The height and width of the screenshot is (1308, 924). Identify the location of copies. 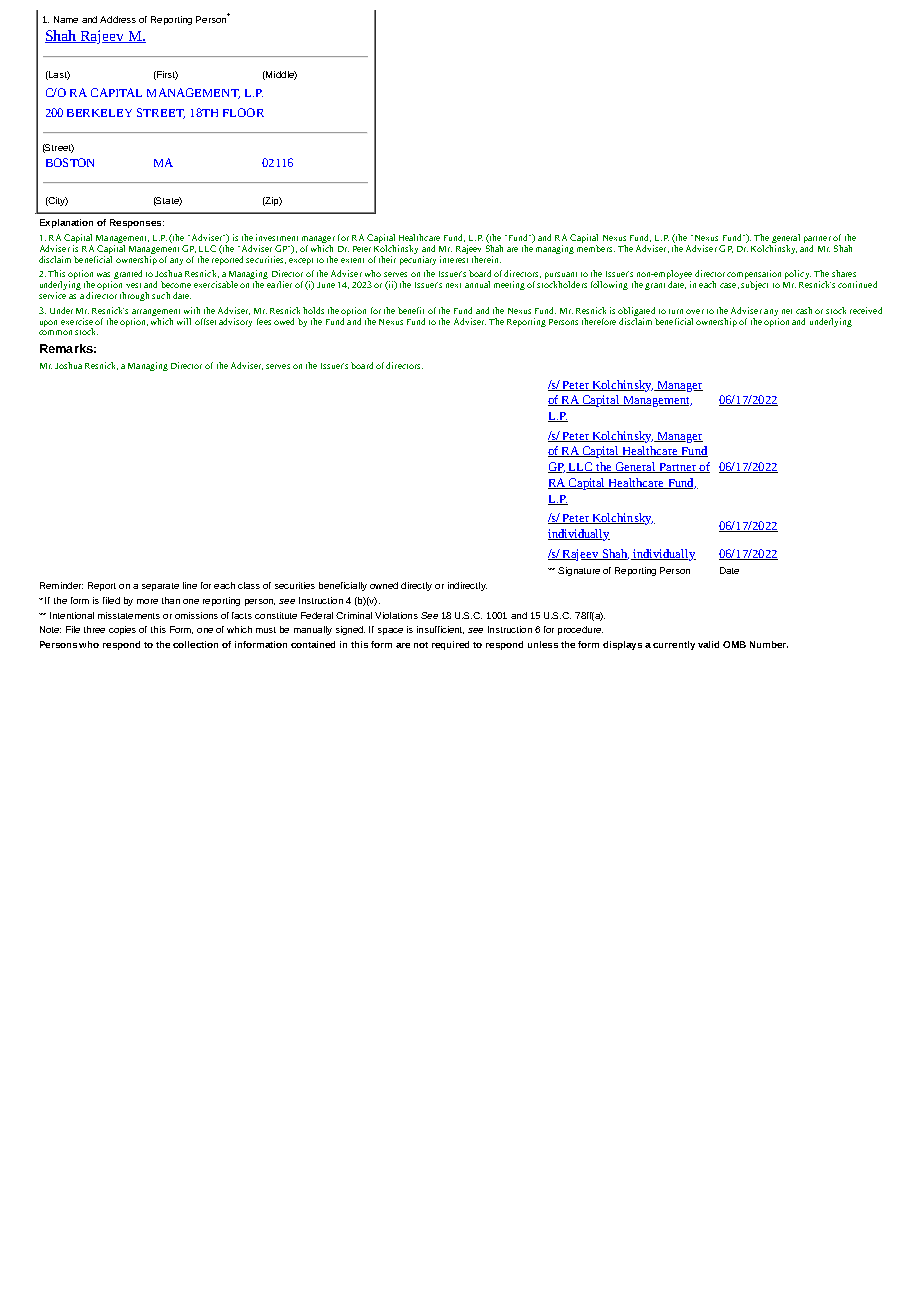
(122, 630).
